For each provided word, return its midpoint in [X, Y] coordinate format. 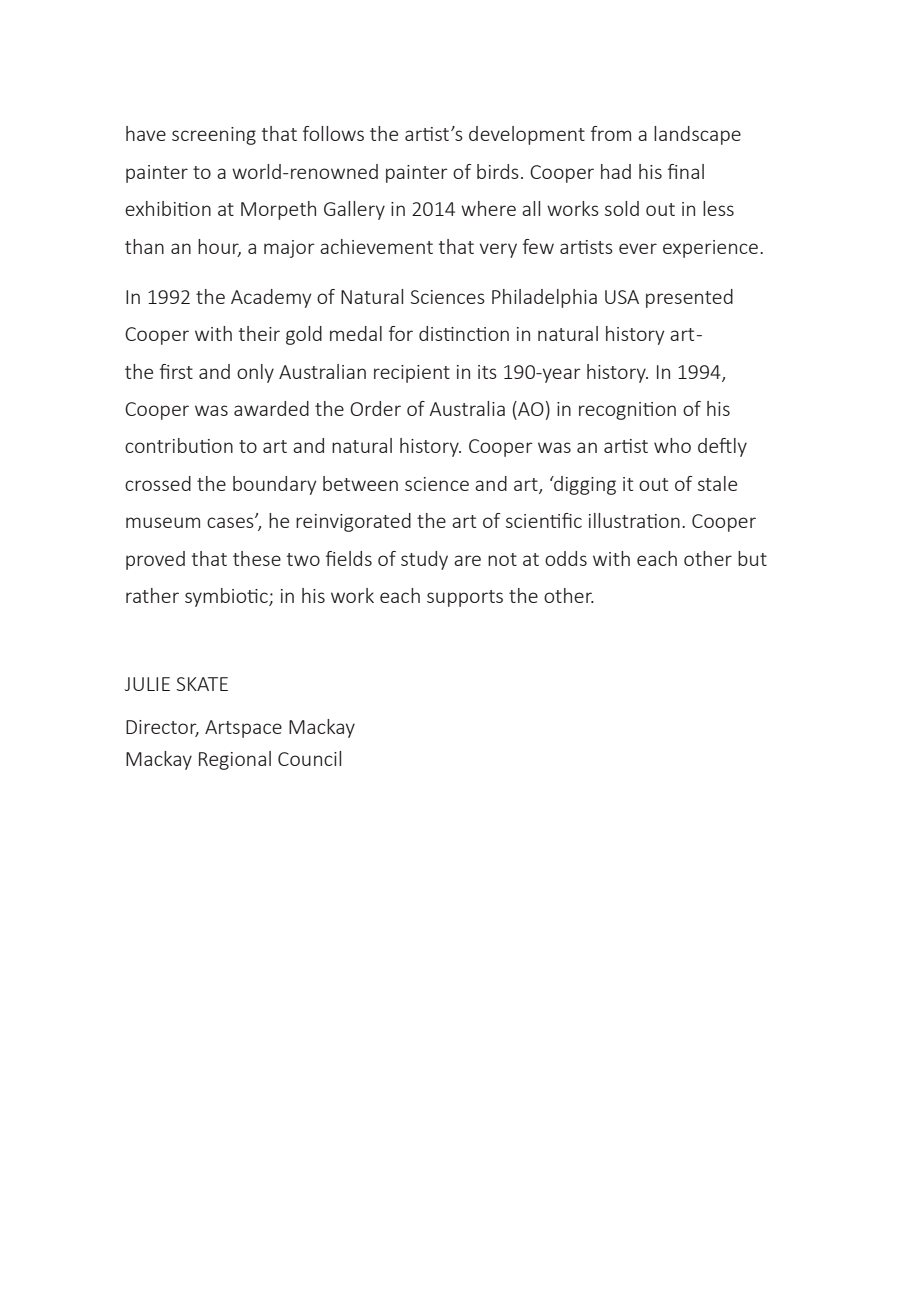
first [176, 371]
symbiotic [227, 597]
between [360, 483]
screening [214, 136]
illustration [634, 520]
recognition [627, 411]
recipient [412, 374]
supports [465, 598]
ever [638, 248]
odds [566, 558]
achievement [376, 246]
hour [219, 247]
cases [231, 522]
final [686, 171]
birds [498, 171]
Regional [235, 760]
